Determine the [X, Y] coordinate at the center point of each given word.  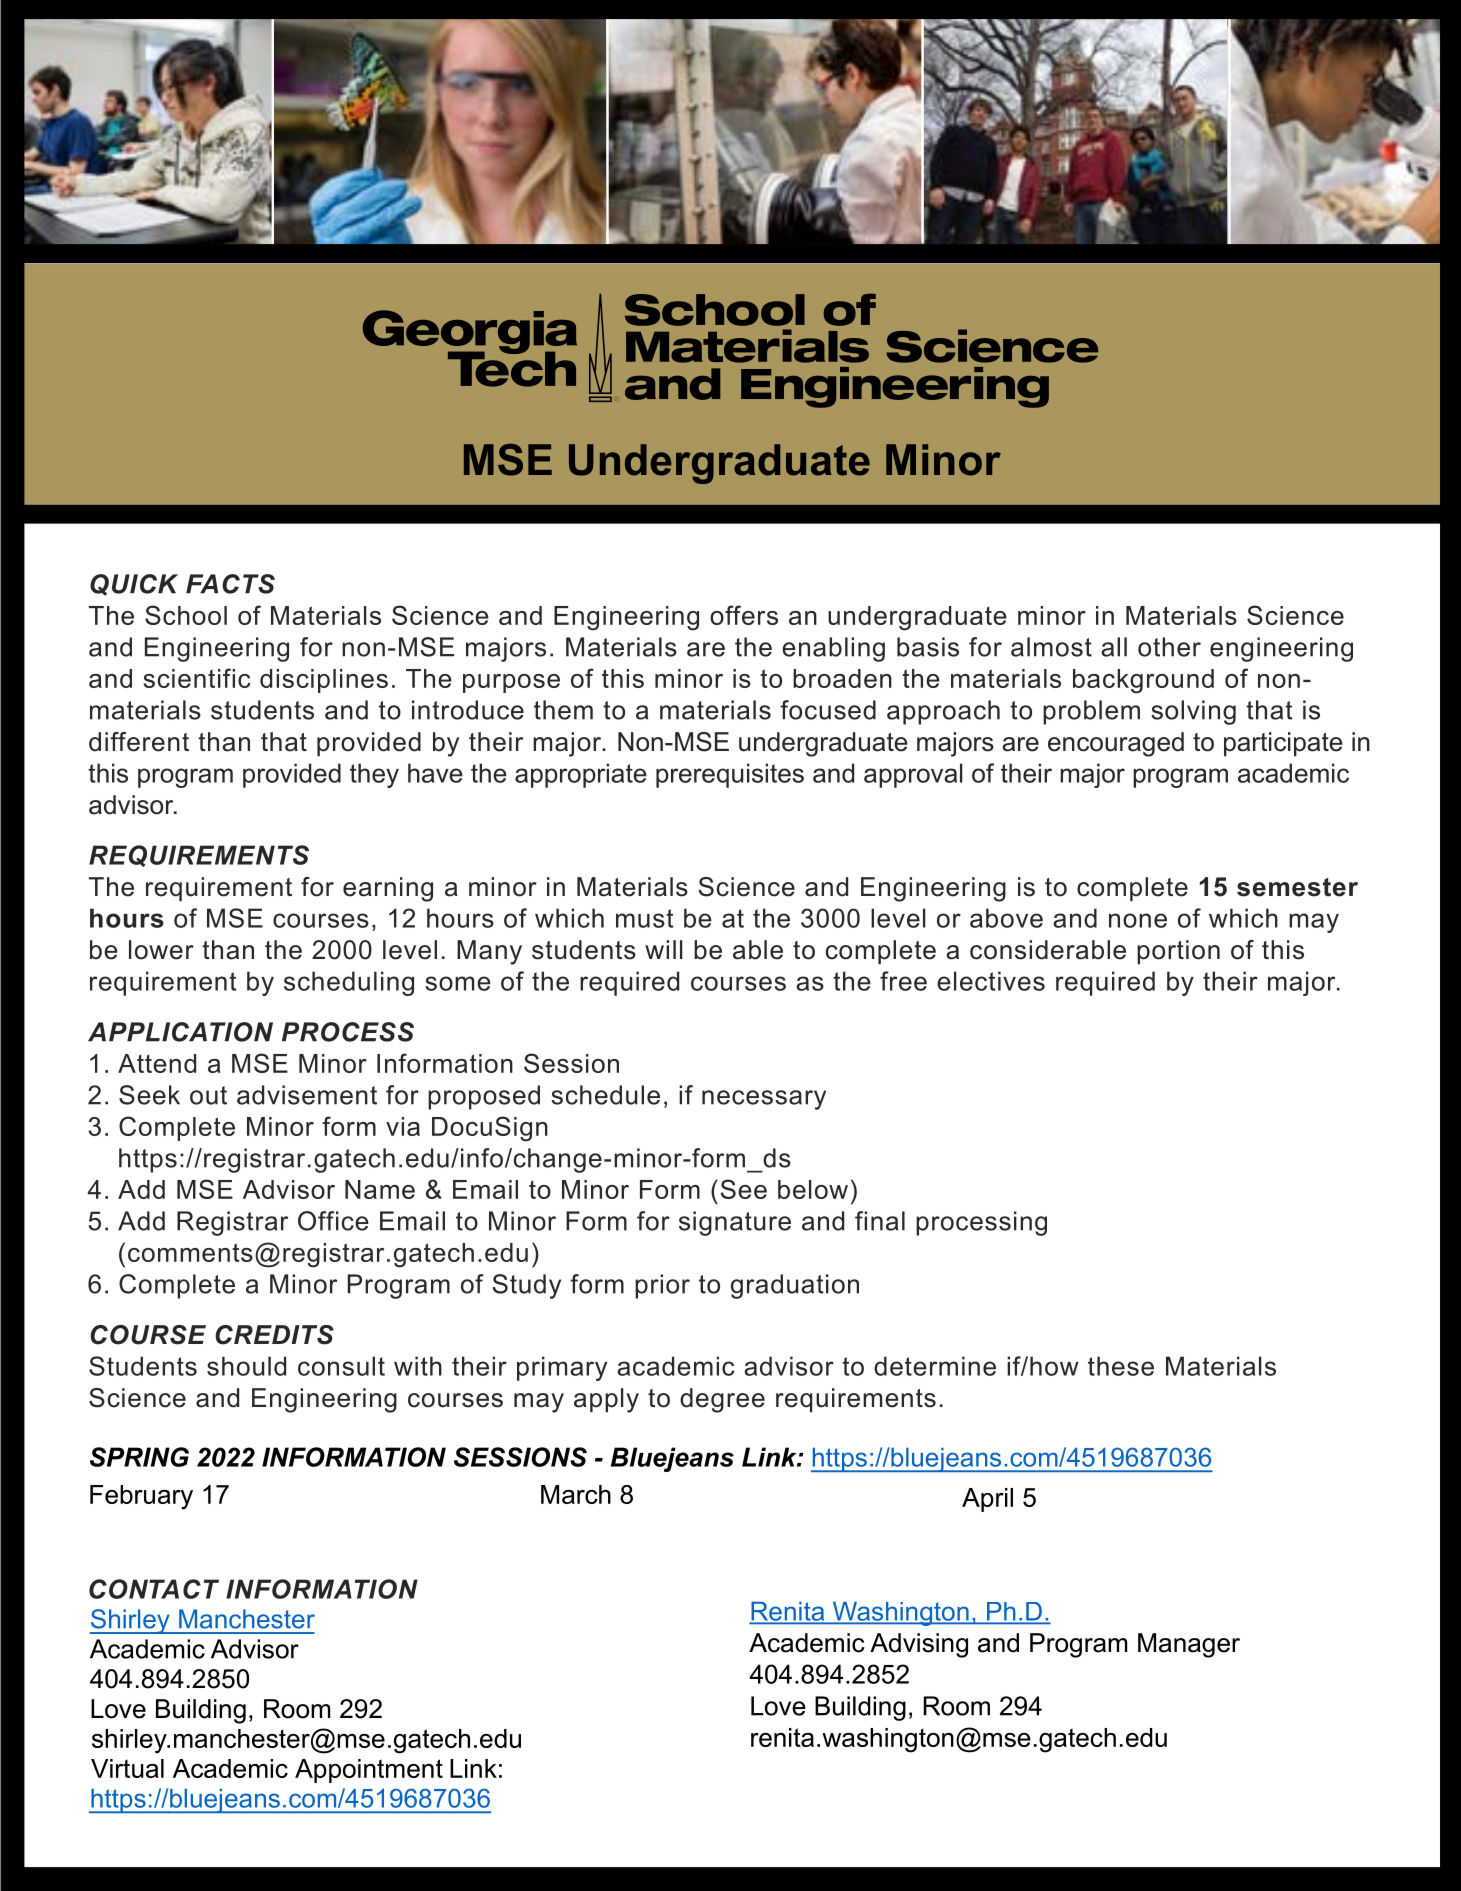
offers [744, 615]
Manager [1189, 1645]
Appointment [369, 1771]
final [880, 1221]
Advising [919, 1645]
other [1169, 647]
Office [333, 1221]
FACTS [230, 584]
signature [735, 1223]
